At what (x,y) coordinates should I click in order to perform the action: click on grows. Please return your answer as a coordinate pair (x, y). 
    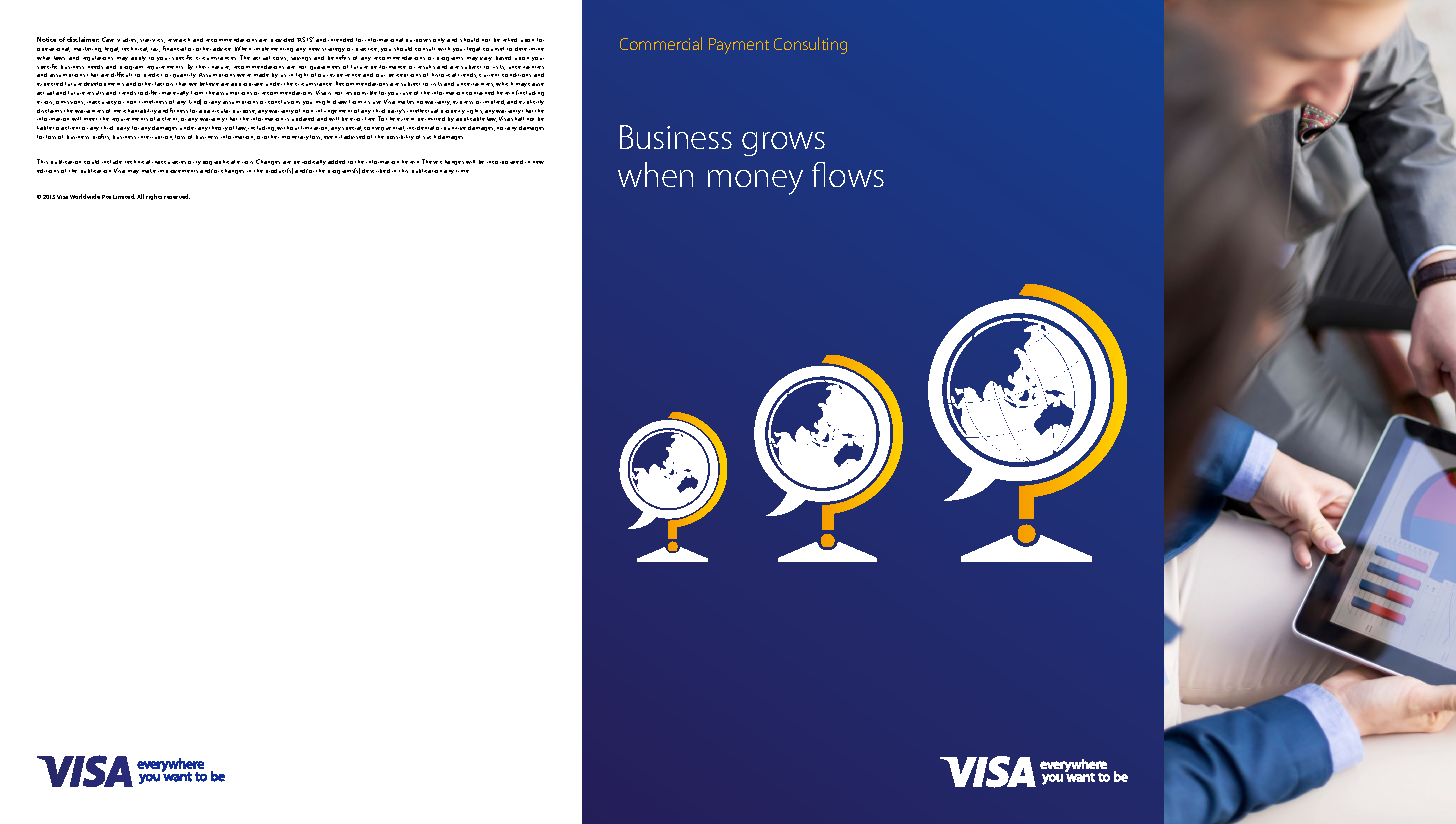
    Looking at the image, I should click on (783, 144).
